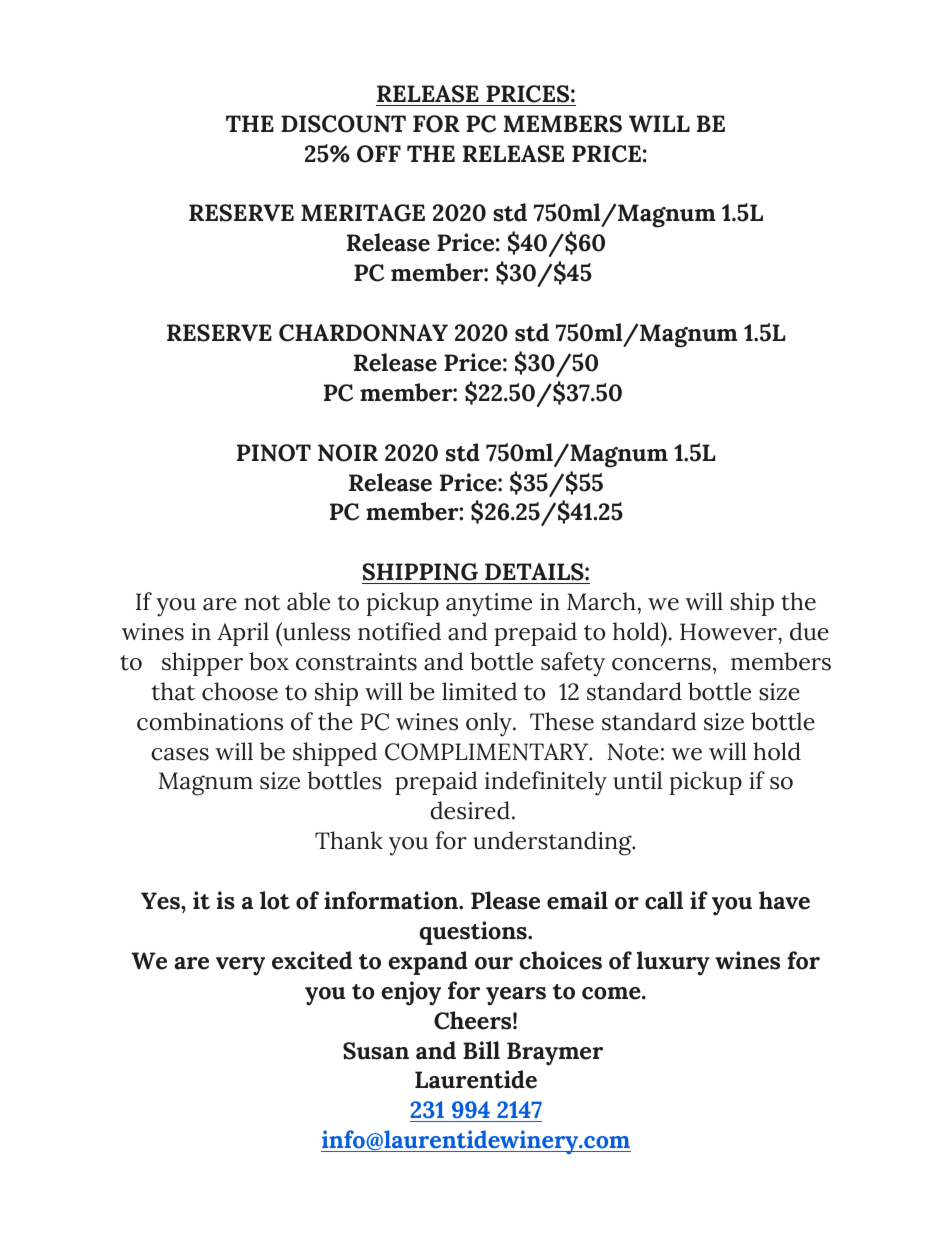 This screenshot has width=952, height=1233. What do you see at coordinates (633, 752) in the screenshot?
I see `Note` at bounding box center [633, 752].
